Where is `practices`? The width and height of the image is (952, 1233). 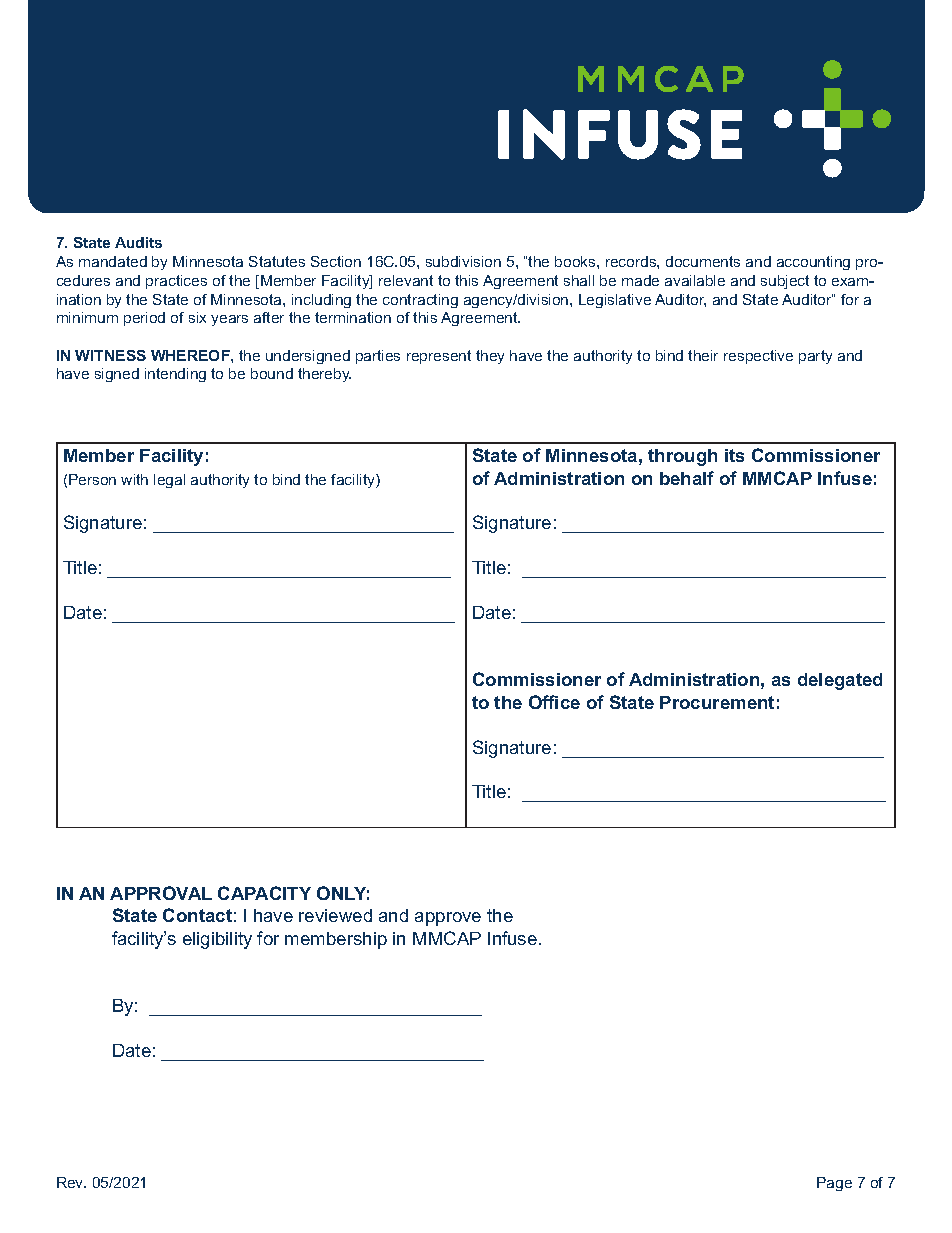
practices is located at coordinates (176, 282).
